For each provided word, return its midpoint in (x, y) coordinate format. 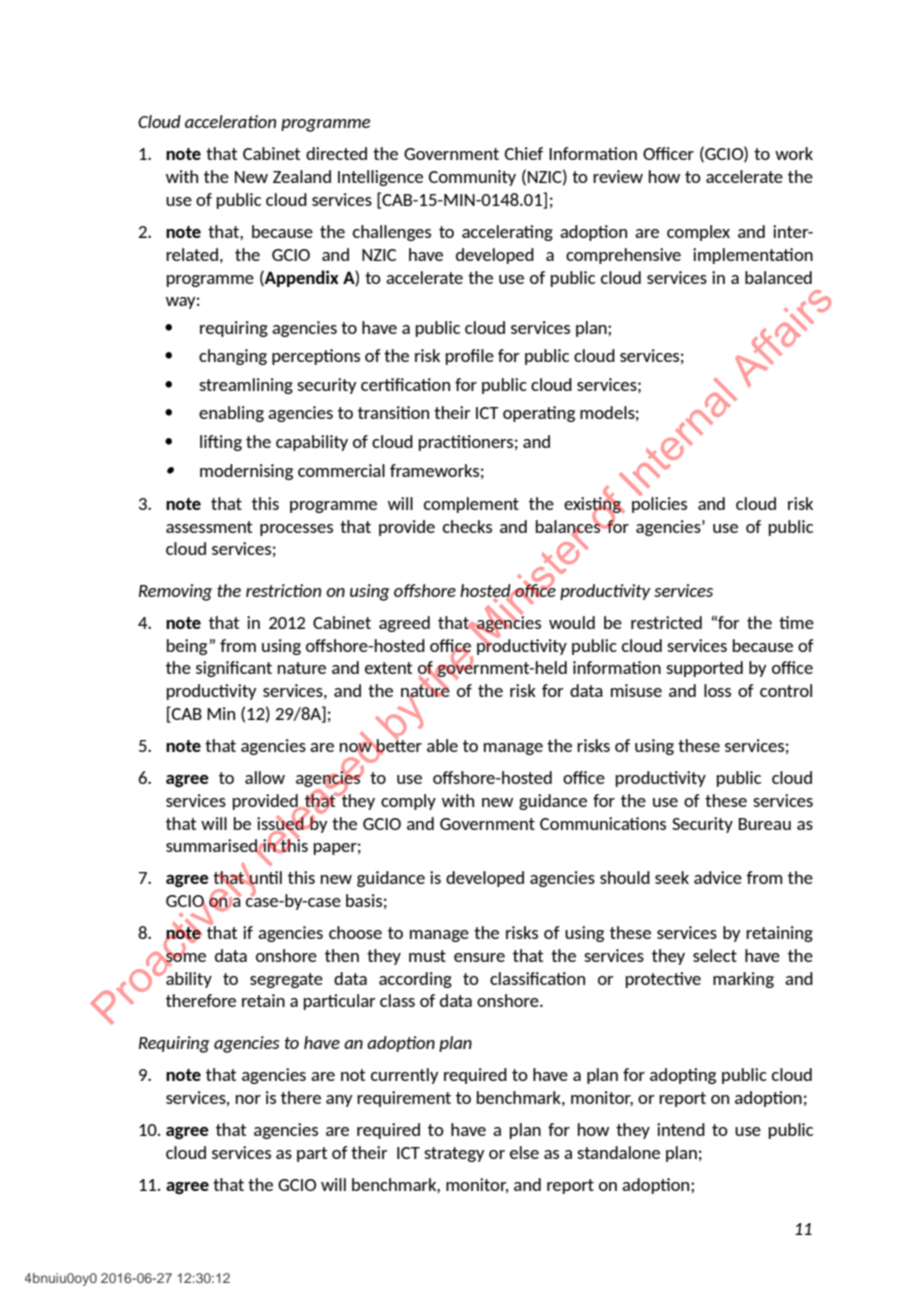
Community (472, 178)
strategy (454, 1154)
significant (234, 669)
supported (704, 669)
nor (248, 1099)
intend (681, 1129)
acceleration (230, 121)
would (572, 622)
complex (698, 233)
